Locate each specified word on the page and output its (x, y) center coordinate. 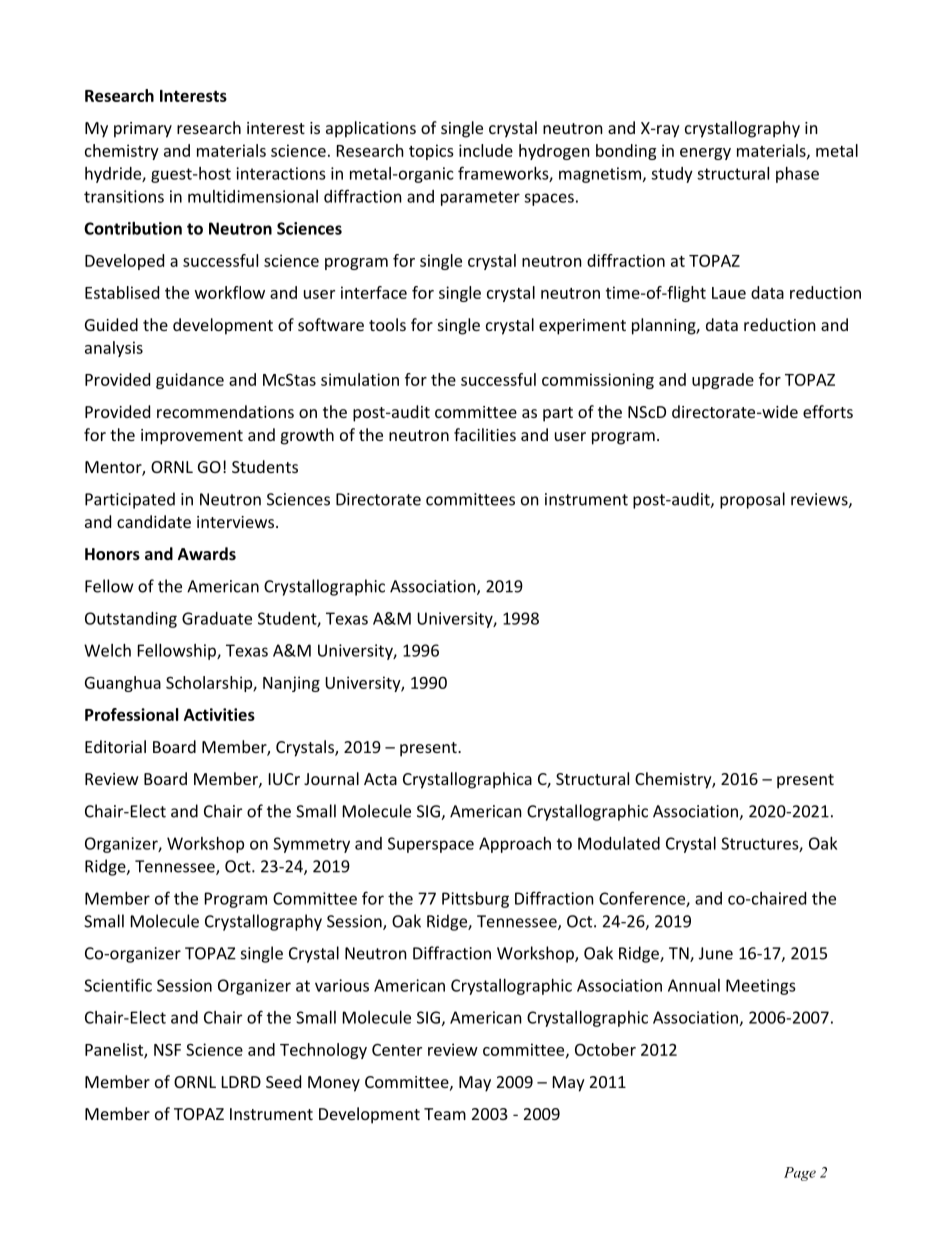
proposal (752, 500)
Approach (515, 845)
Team (445, 1114)
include (486, 150)
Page (800, 1174)
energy (705, 154)
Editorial (115, 746)
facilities (485, 434)
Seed (283, 1081)
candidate (154, 521)
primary (143, 130)
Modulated (619, 843)
